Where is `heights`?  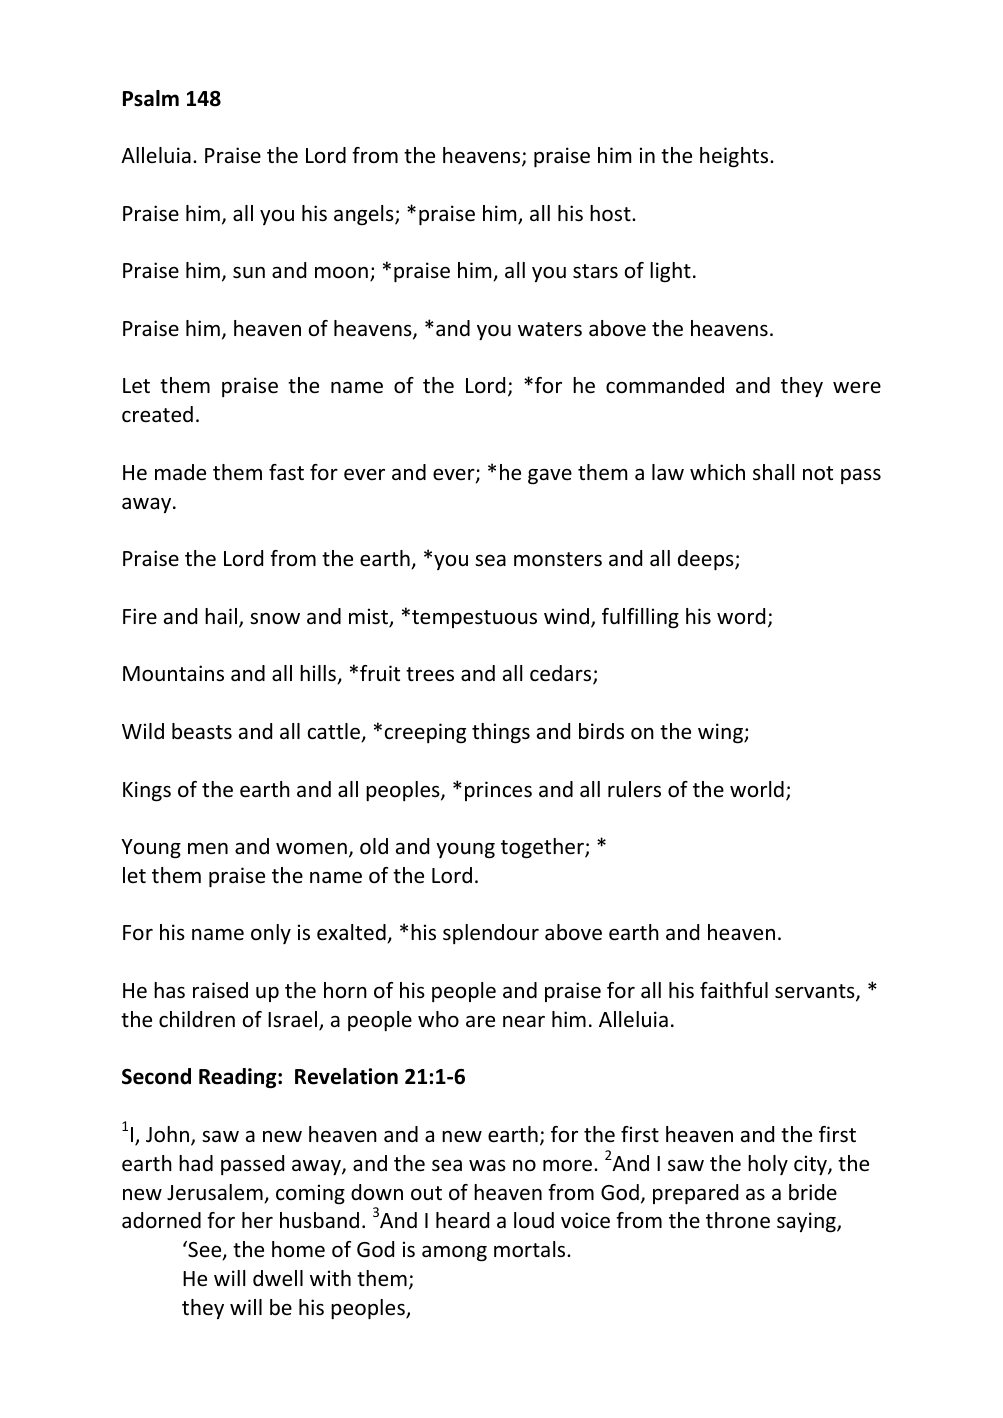 heights is located at coordinates (735, 157).
